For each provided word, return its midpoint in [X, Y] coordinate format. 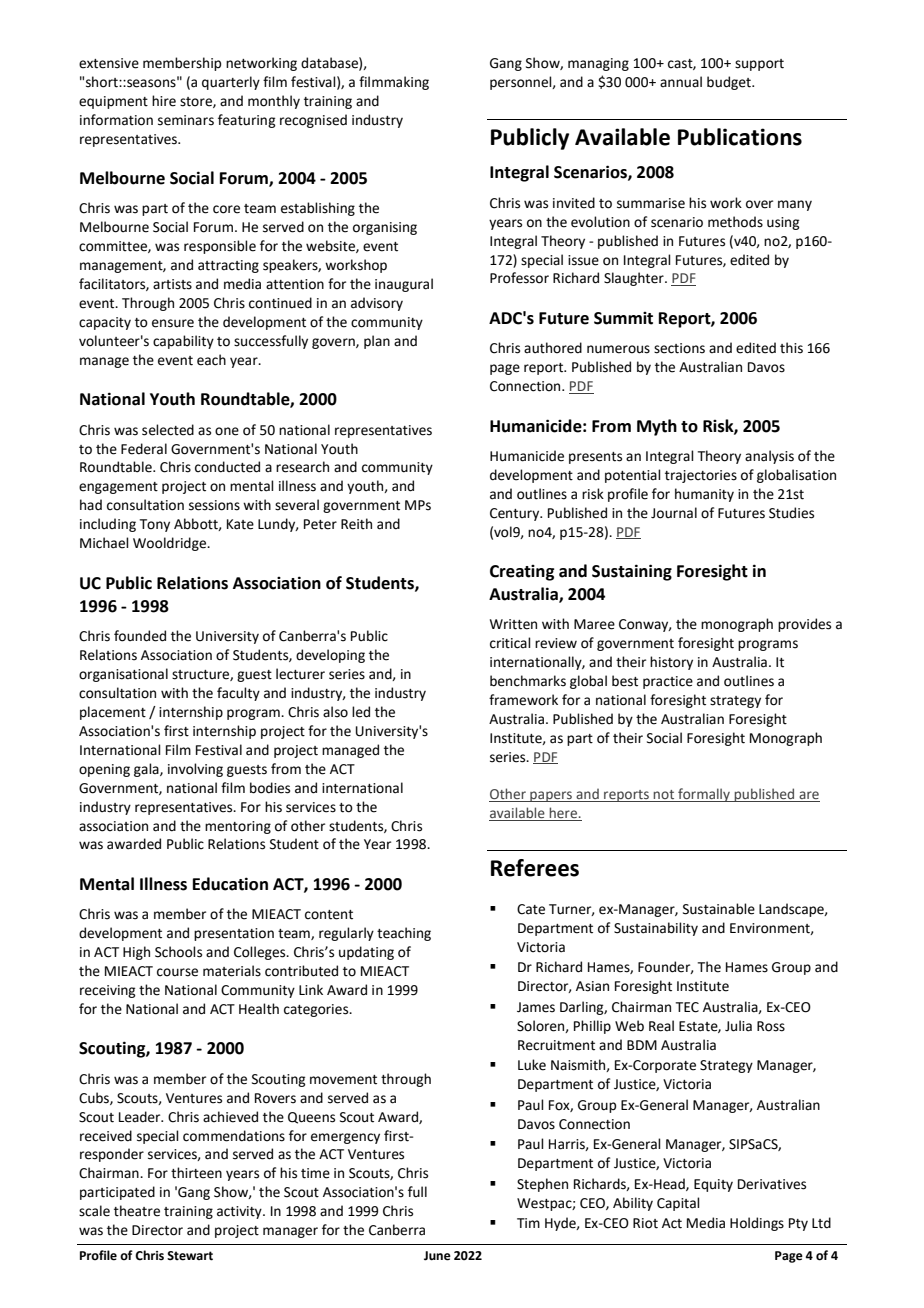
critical [510, 643]
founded [140, 636]
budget [730, 83]
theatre [137, 1211]
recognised [313, 121]
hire [164, 101]
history [671, 663]
